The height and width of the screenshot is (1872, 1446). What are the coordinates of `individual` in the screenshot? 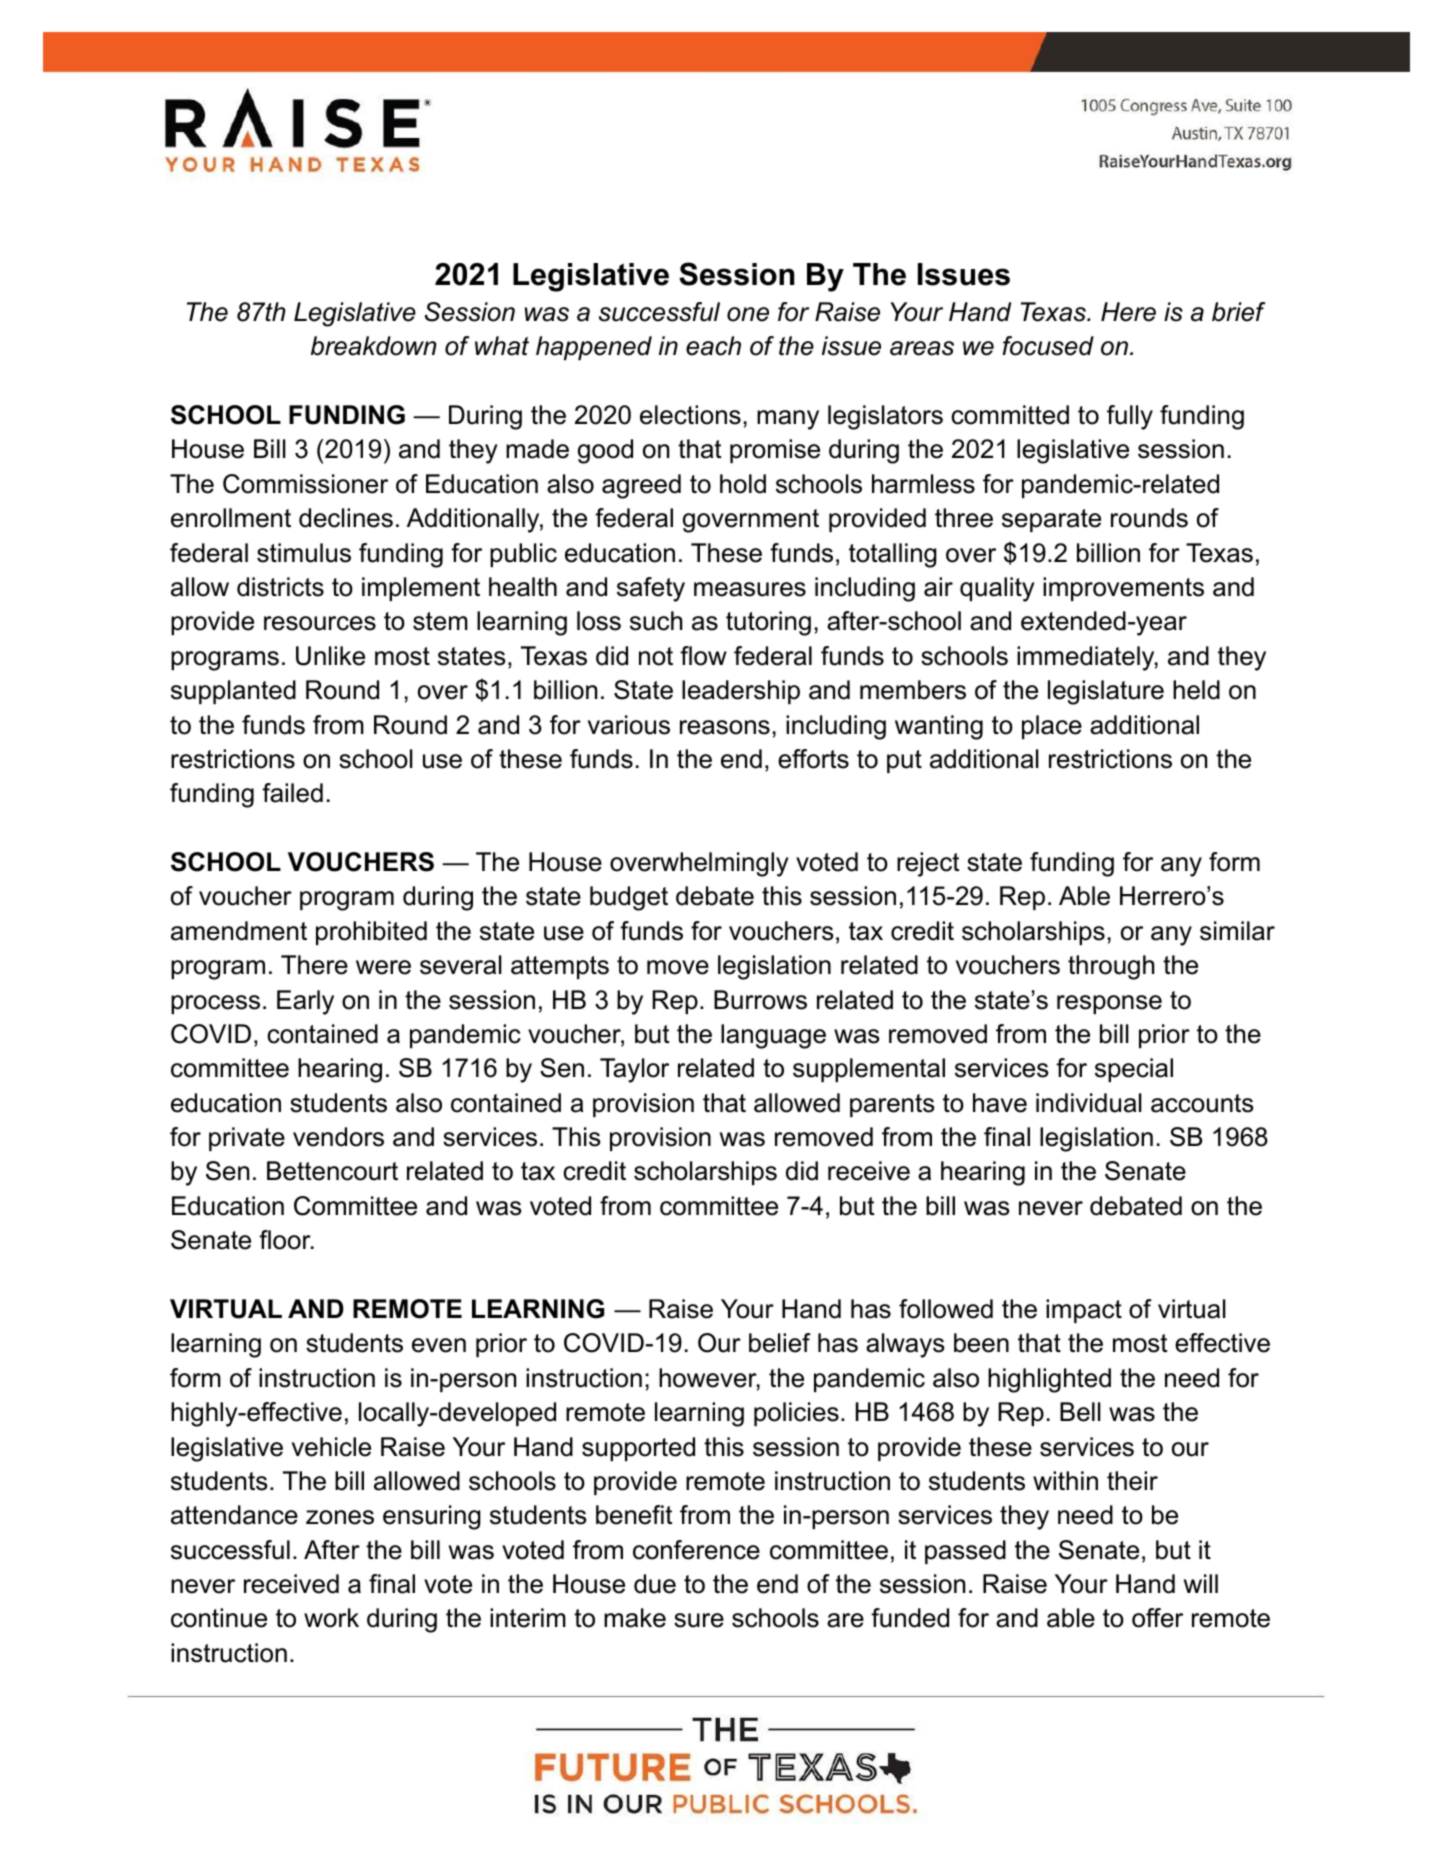 It's located at (1089, 1103).
